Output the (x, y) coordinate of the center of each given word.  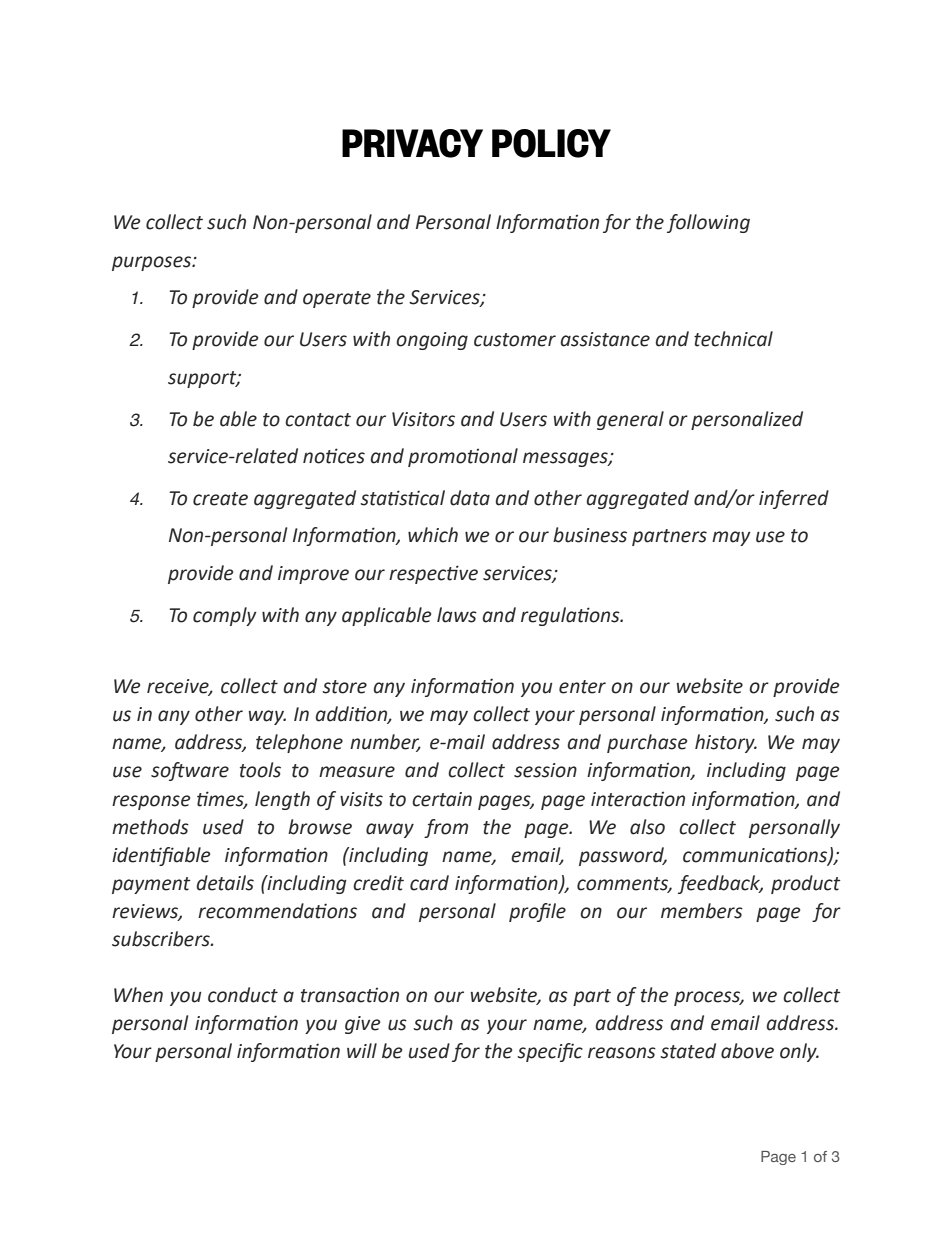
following (708, 223)
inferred (794, 499)
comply (225, 616)
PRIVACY (412, 143)
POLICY (551, 143)
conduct (243, 995)
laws (457, 615)
